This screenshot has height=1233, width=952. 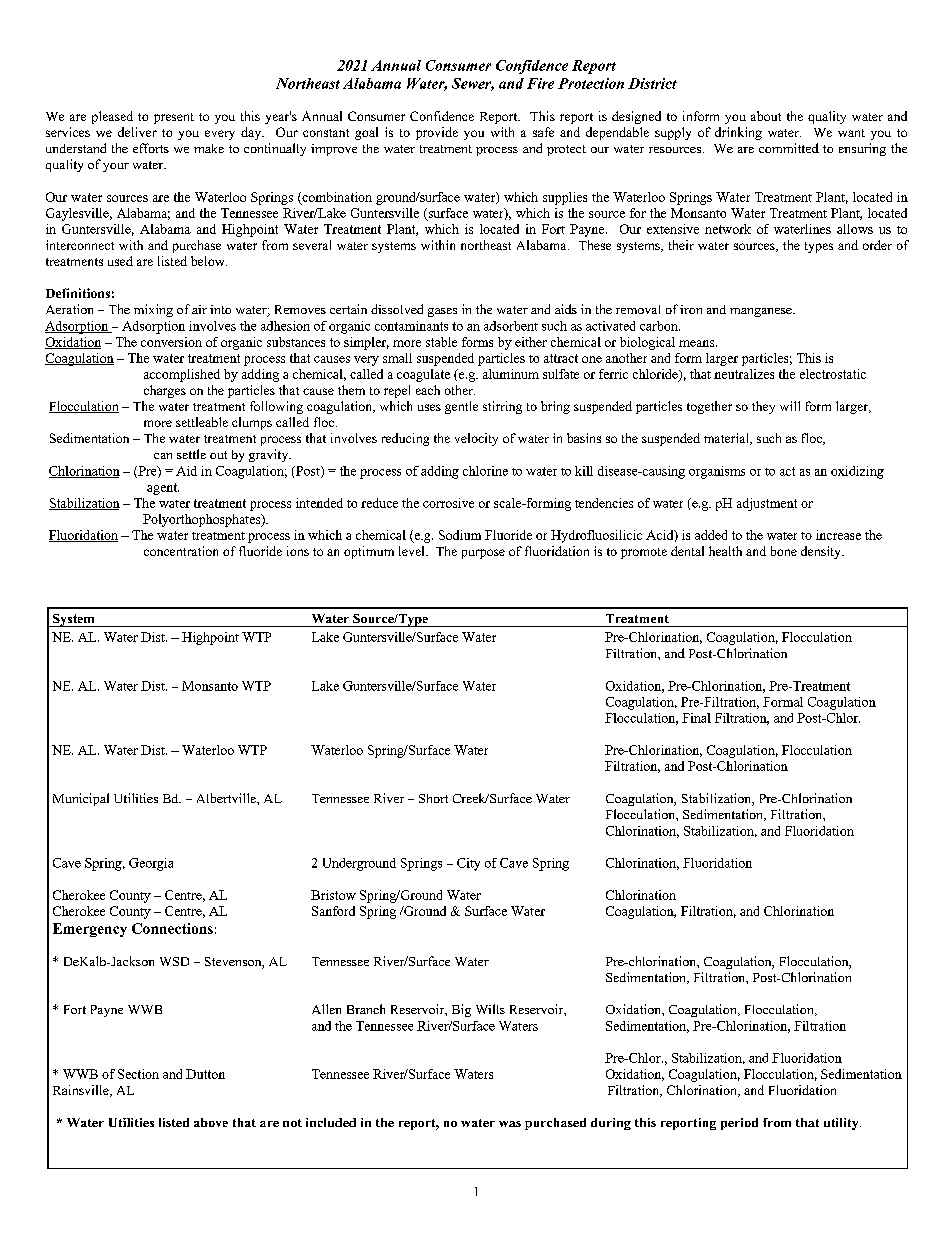 What do you see at coordinates (766, 116) in the screenshot?
I see `about` at bounding box center [766, 116].
